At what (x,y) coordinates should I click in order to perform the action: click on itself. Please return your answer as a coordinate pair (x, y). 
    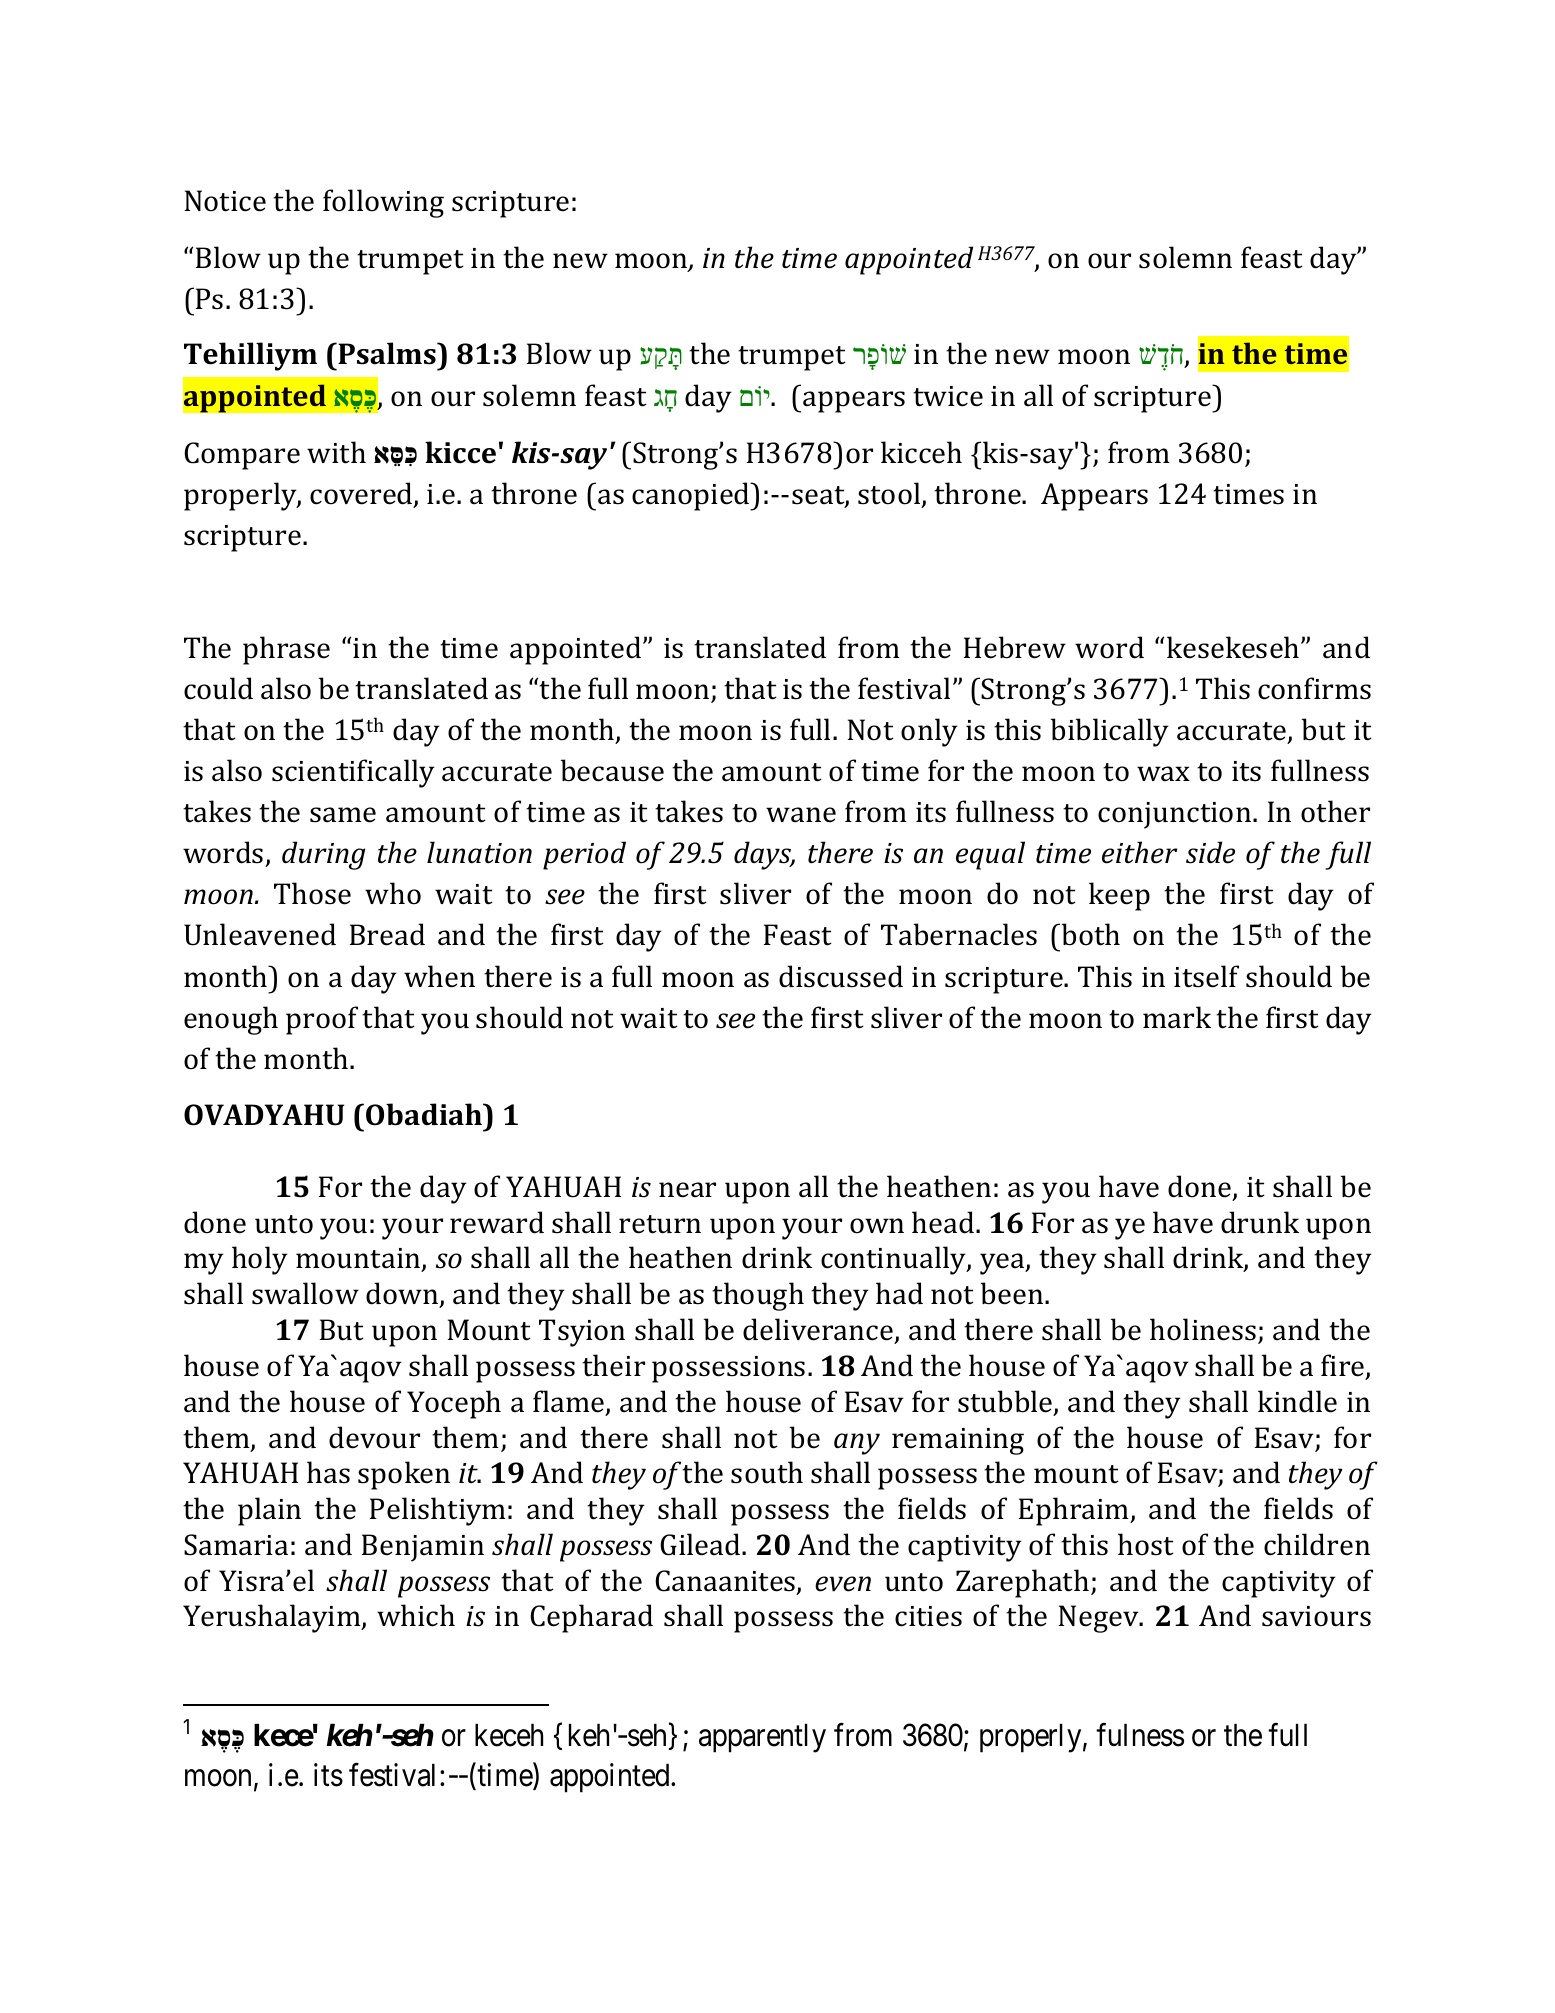
    Looking at the image, I should click on (1206, 976).
